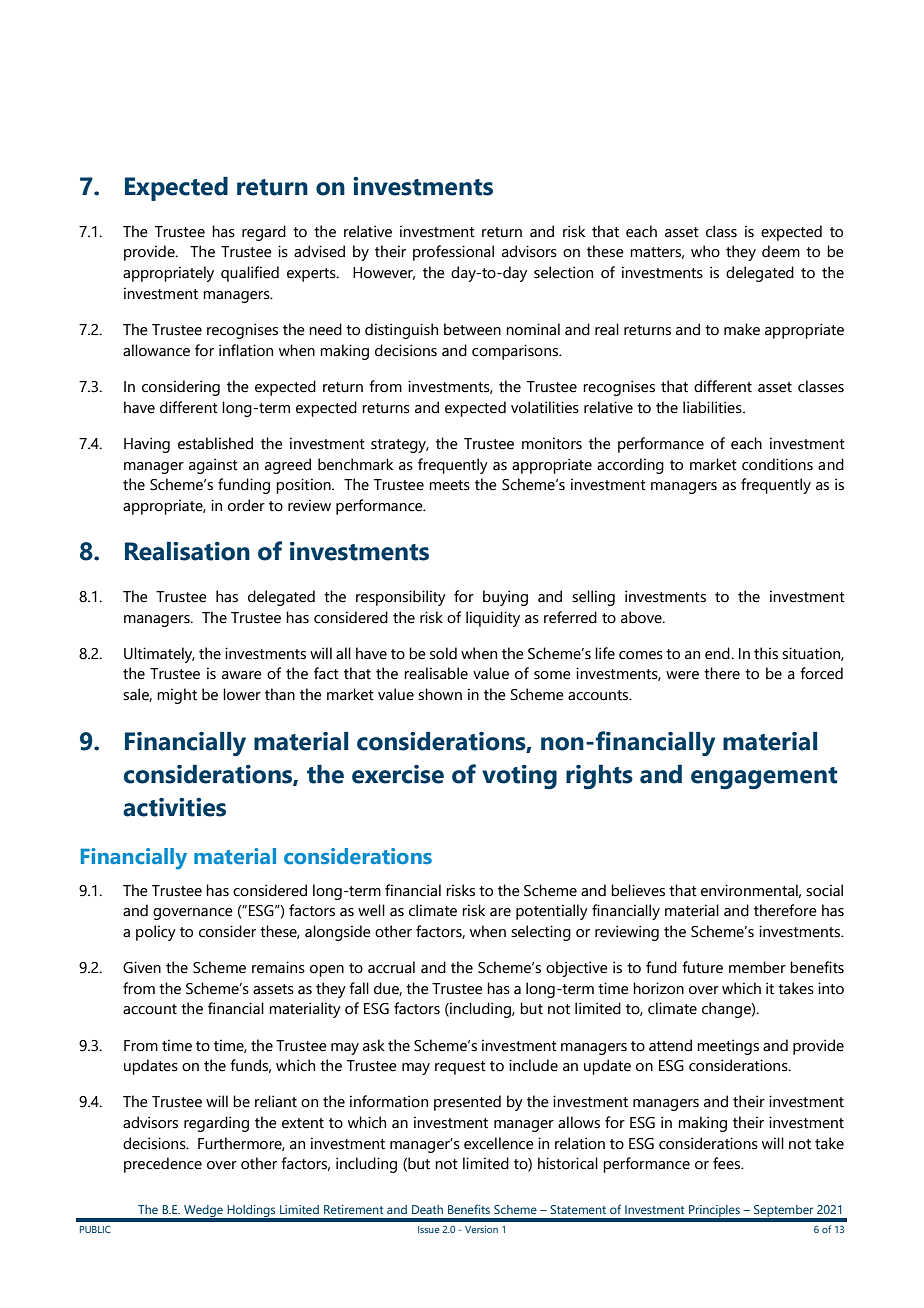 The height and width of the screenshot is (1308, 924). What do you see at coordinates (505, 598) in the screenshot?
I see `buying` at bounding box center [505, 598].
